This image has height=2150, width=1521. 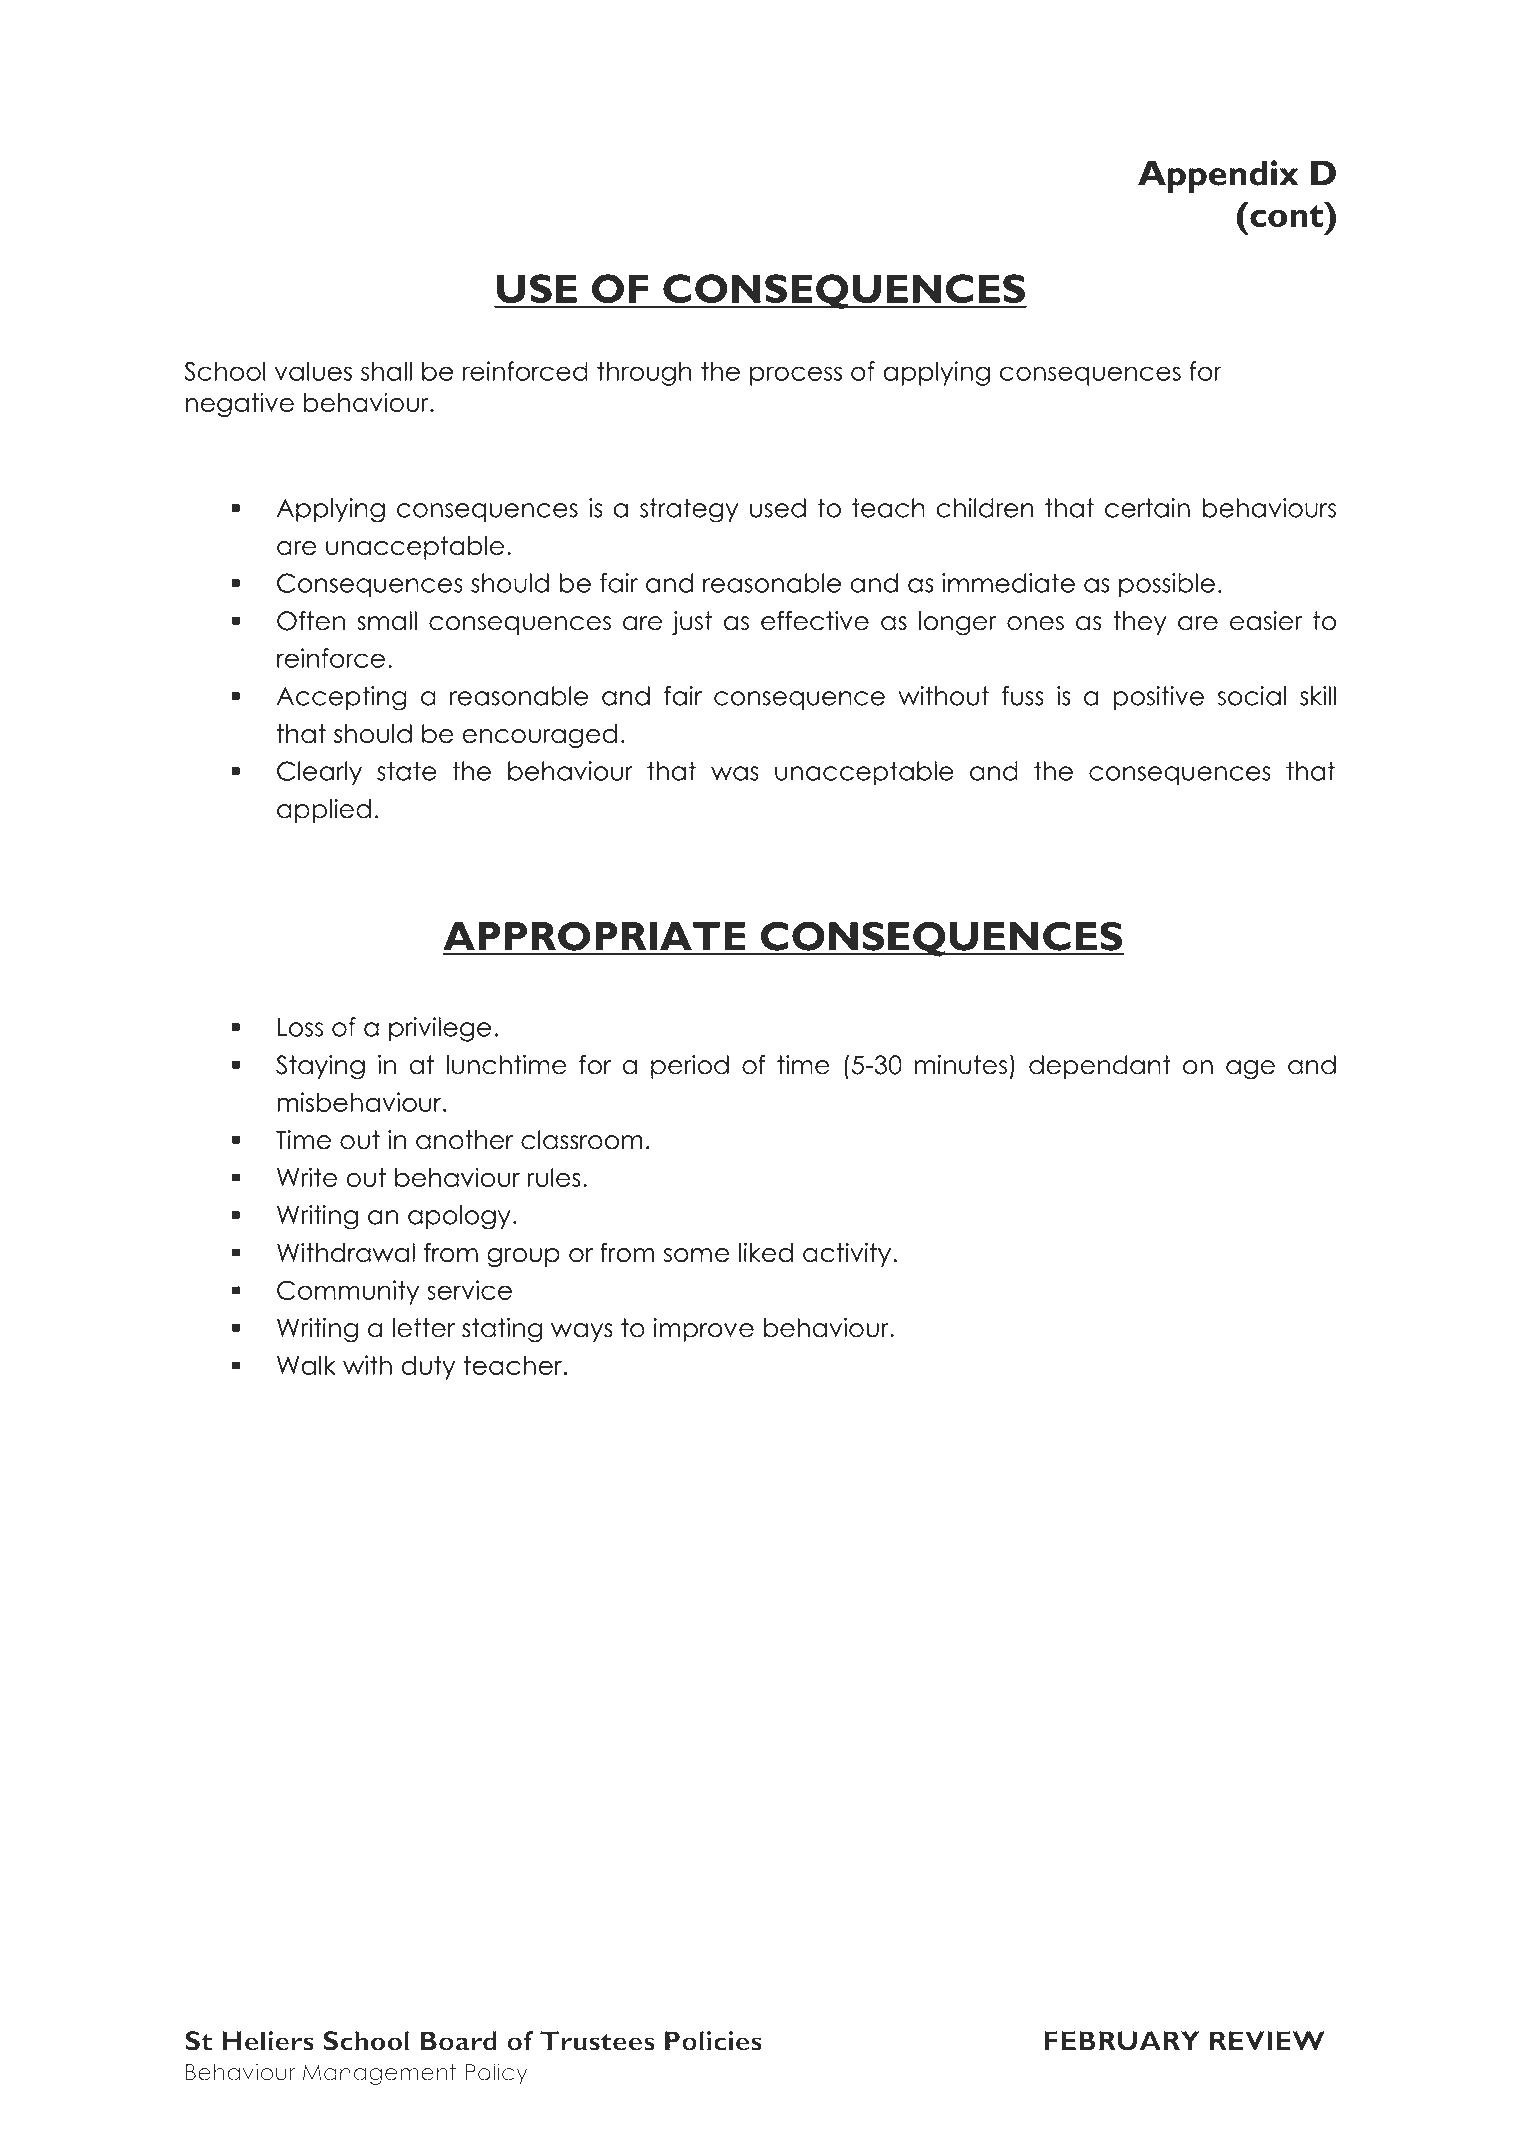 What do you see at coordinates (1218, 177) in the image?
I see `Appendix` at bounding box center [1218, 177].
